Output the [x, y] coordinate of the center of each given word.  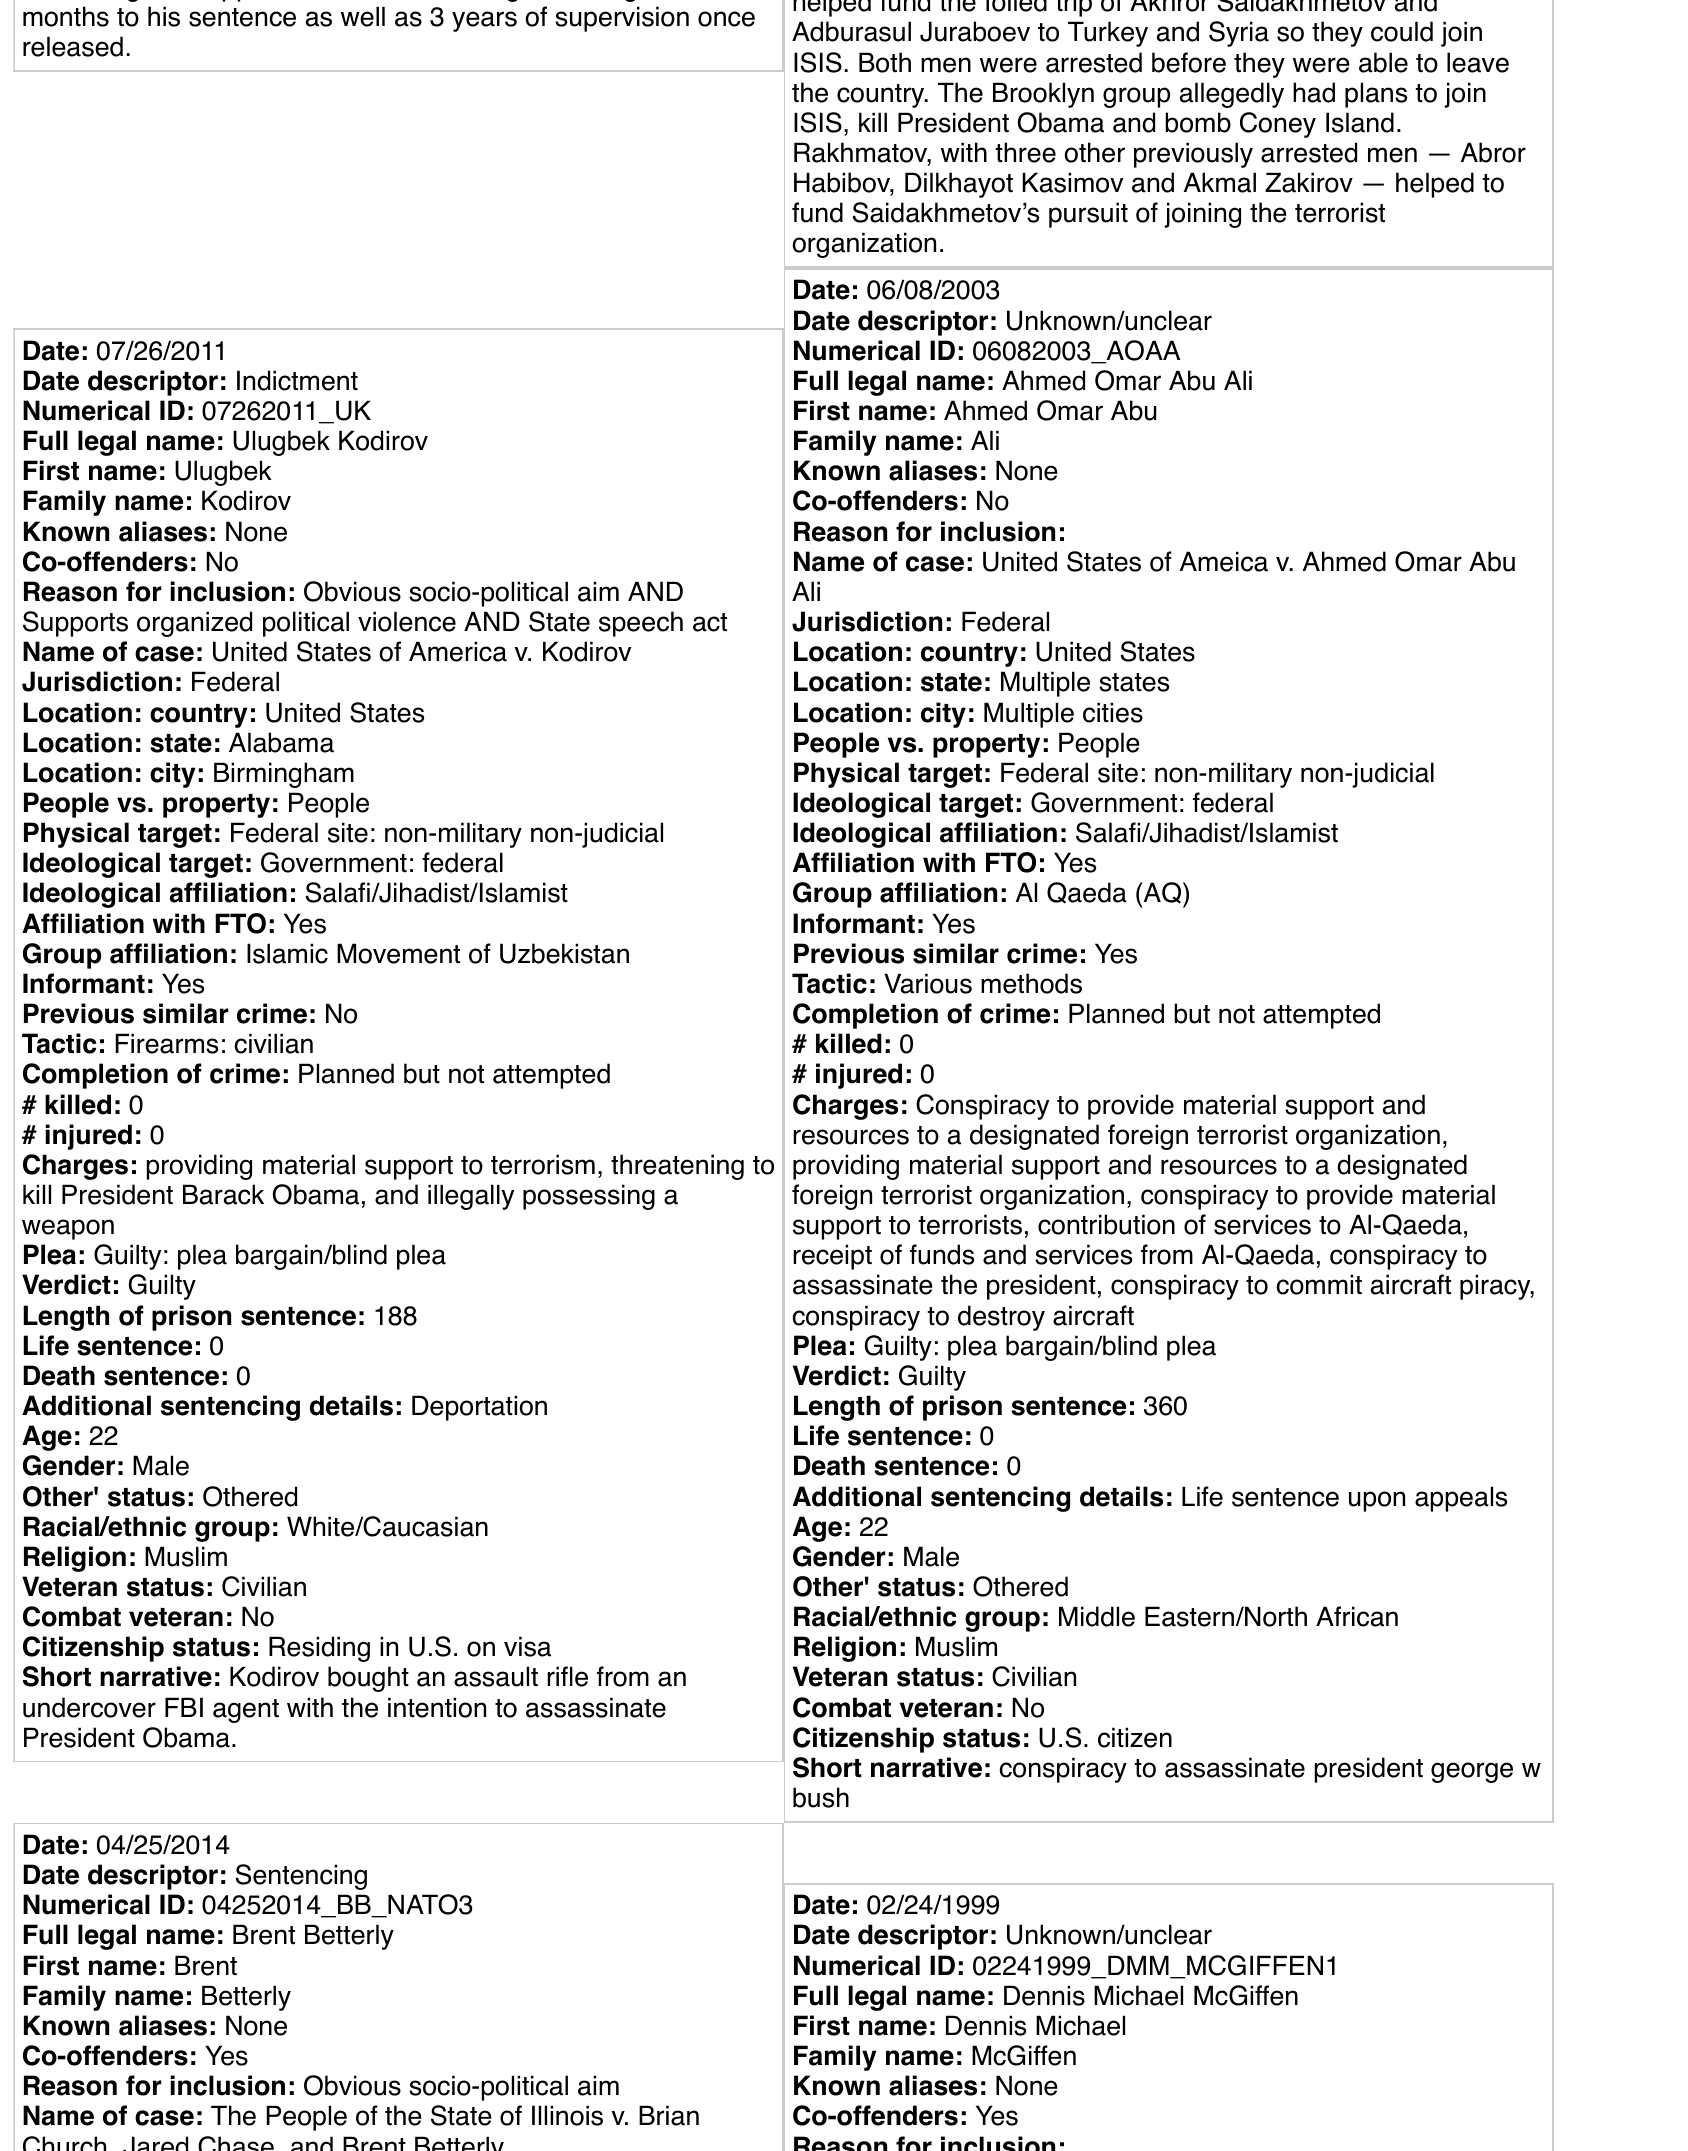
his [164, 16]
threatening [677, 1167]
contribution [1106, 1224]
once [726, 19]
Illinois [567, 2115]
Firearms [166, 1043]
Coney [1278, 125]
